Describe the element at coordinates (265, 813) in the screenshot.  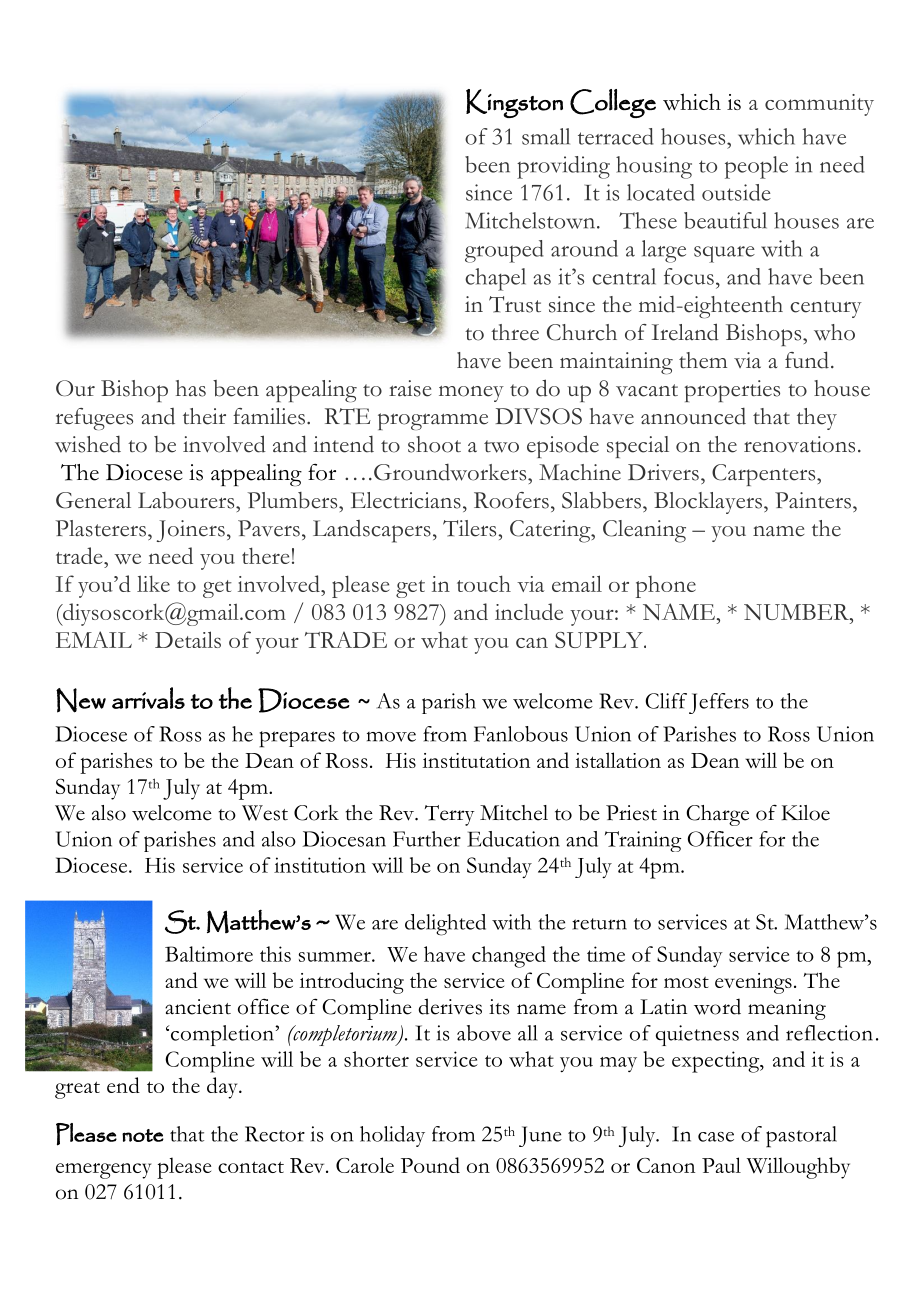
I see `West` at that location.
